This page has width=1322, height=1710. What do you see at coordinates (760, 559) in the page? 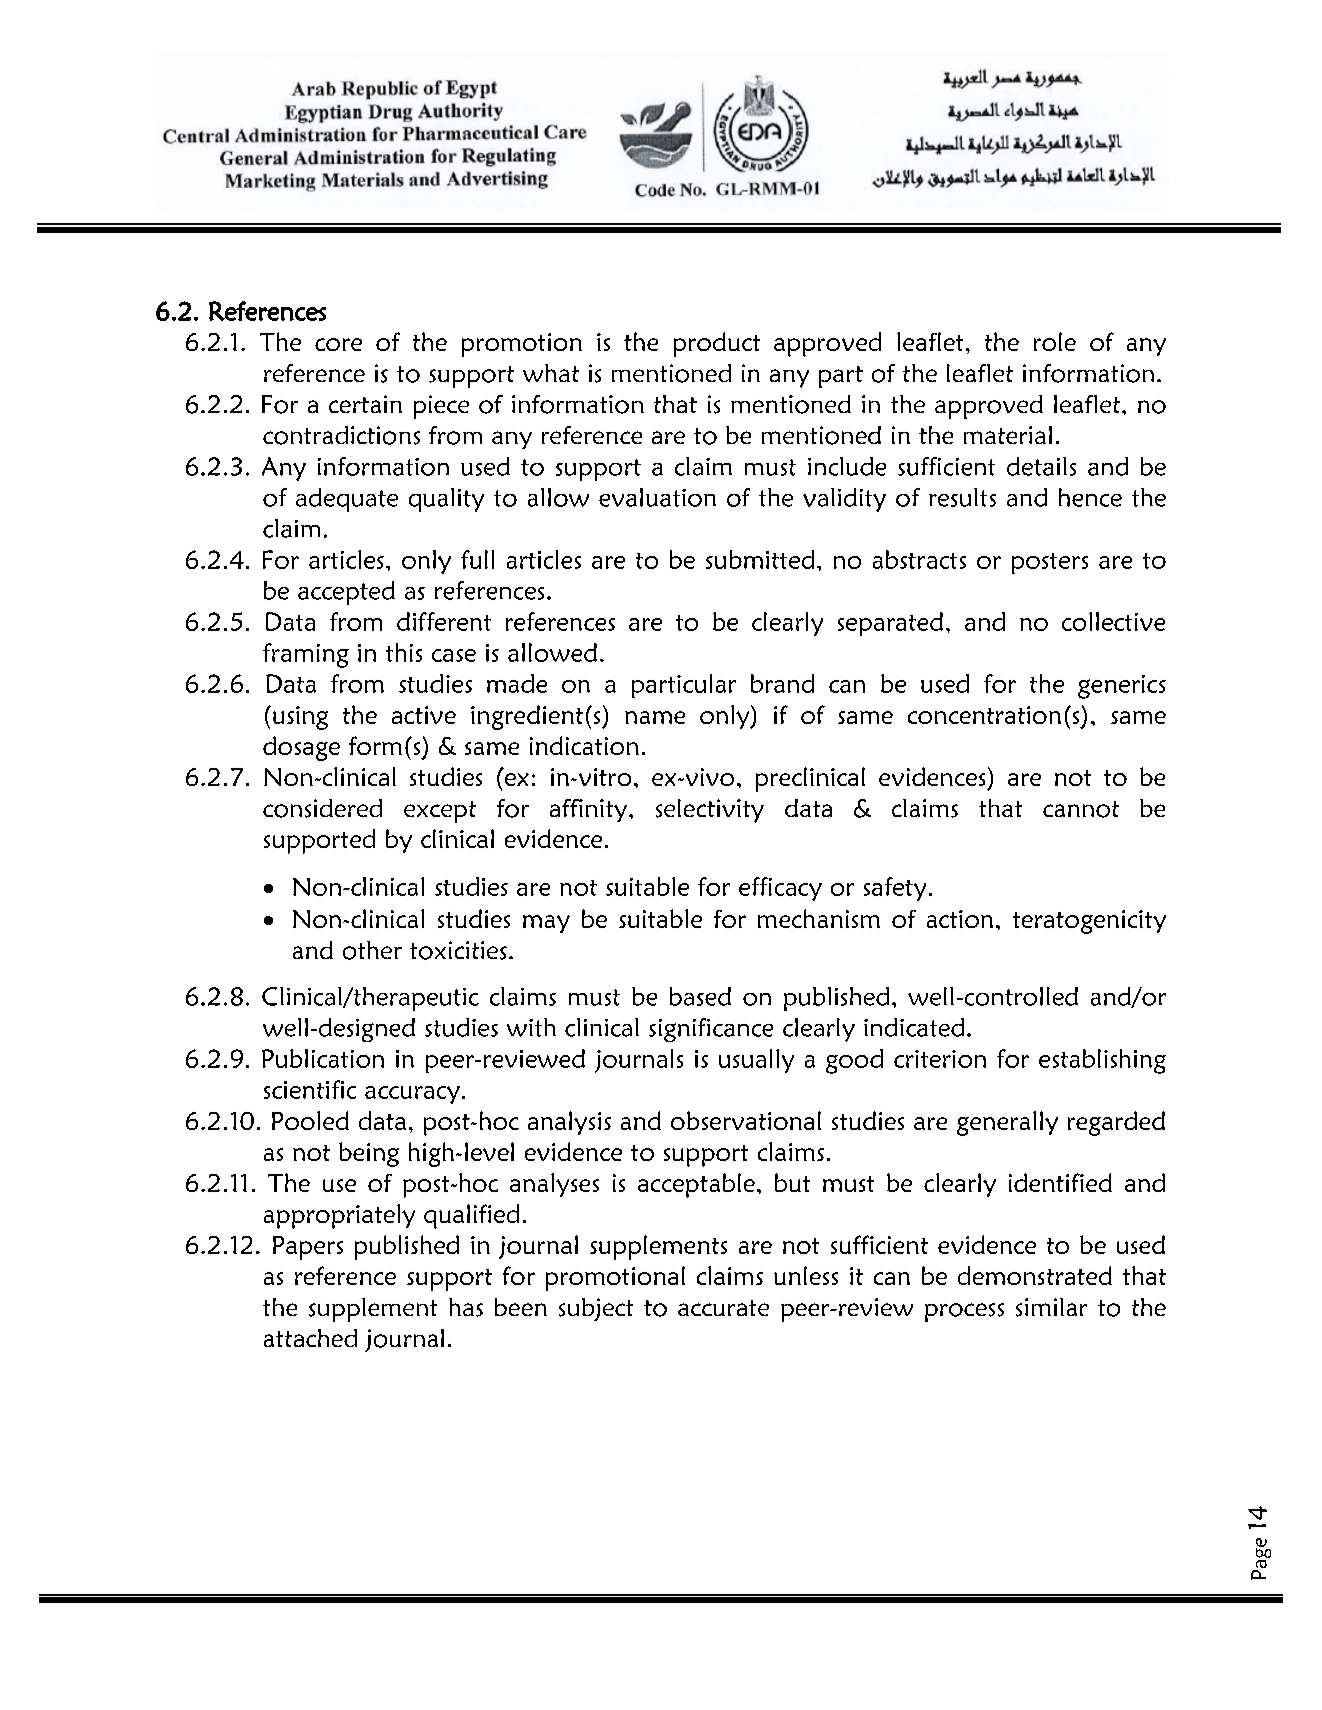
I see `submitted` at bounding box center [760, 559].
